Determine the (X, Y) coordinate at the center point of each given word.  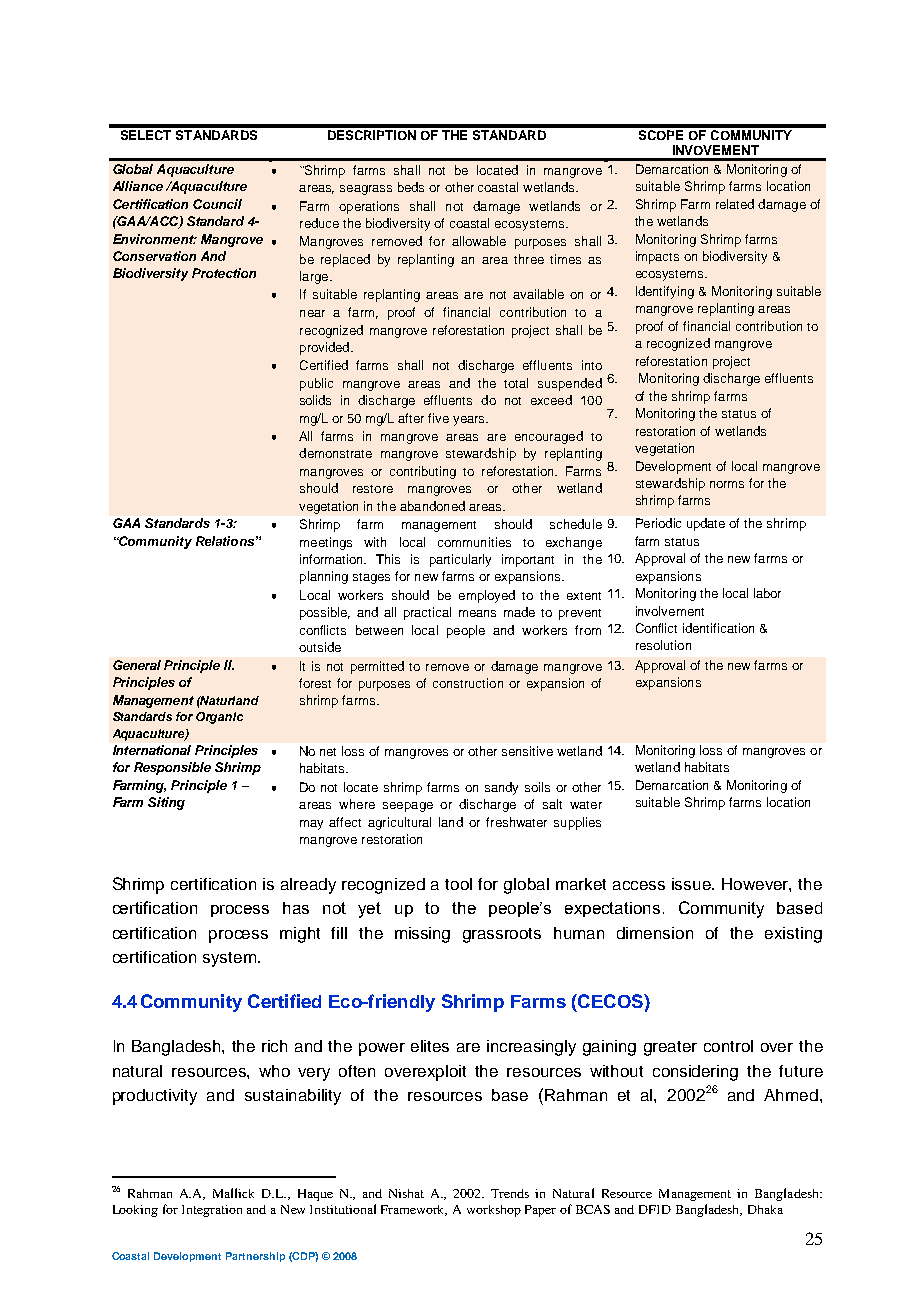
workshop (494, 1211)
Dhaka (765, 1209)
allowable (479, 241)
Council (217, 204)
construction (468, 683)
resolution (663, 645)
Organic (219, 718)
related (735, 204)
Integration (212, 1211)
